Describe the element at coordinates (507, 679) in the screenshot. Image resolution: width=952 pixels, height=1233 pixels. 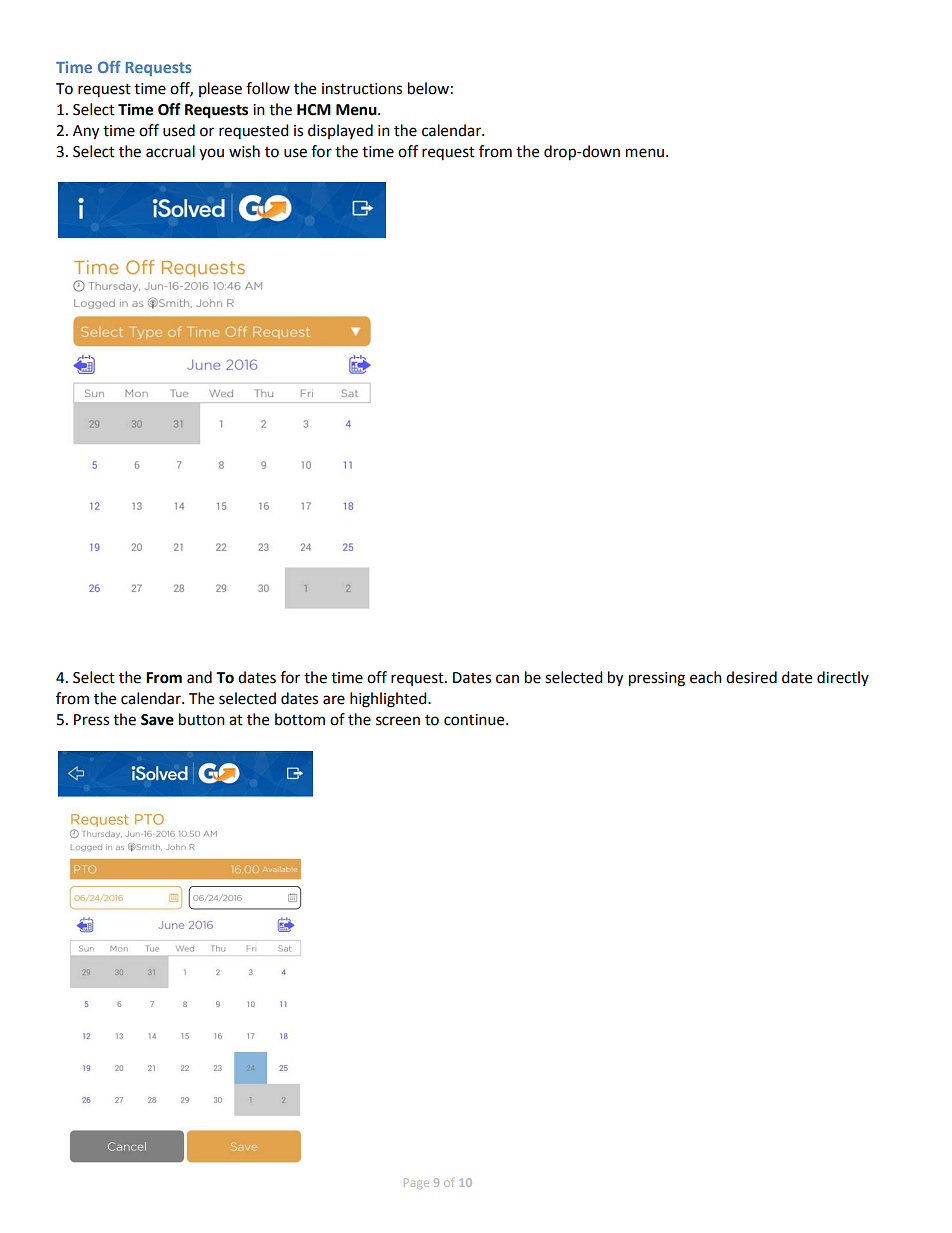
I see `can` at that location.
